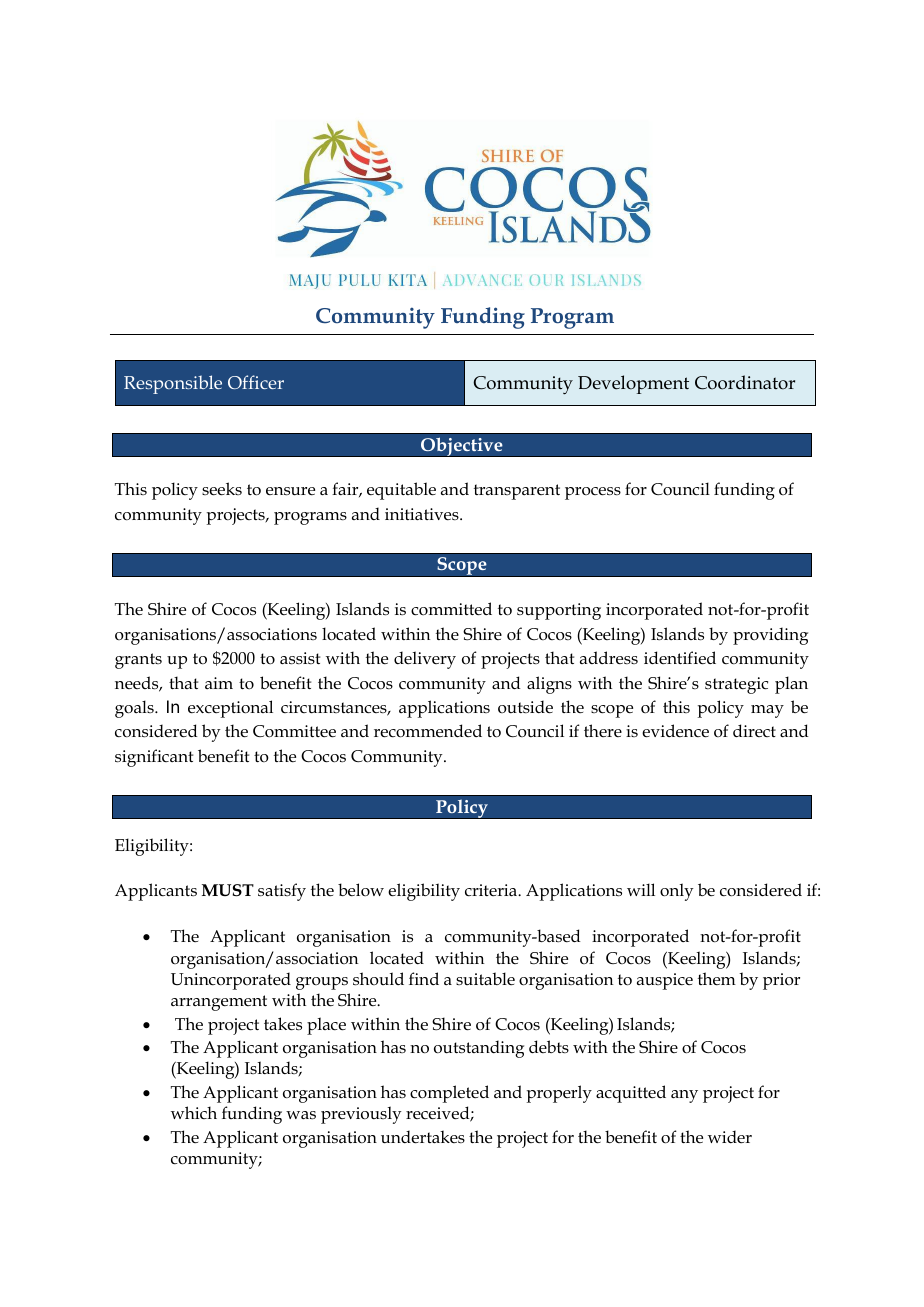 This image has width=924, height=1307. What do you see at coordinates (451, 609) in the image?
I see `committed` at bounding box center [451, 609].
